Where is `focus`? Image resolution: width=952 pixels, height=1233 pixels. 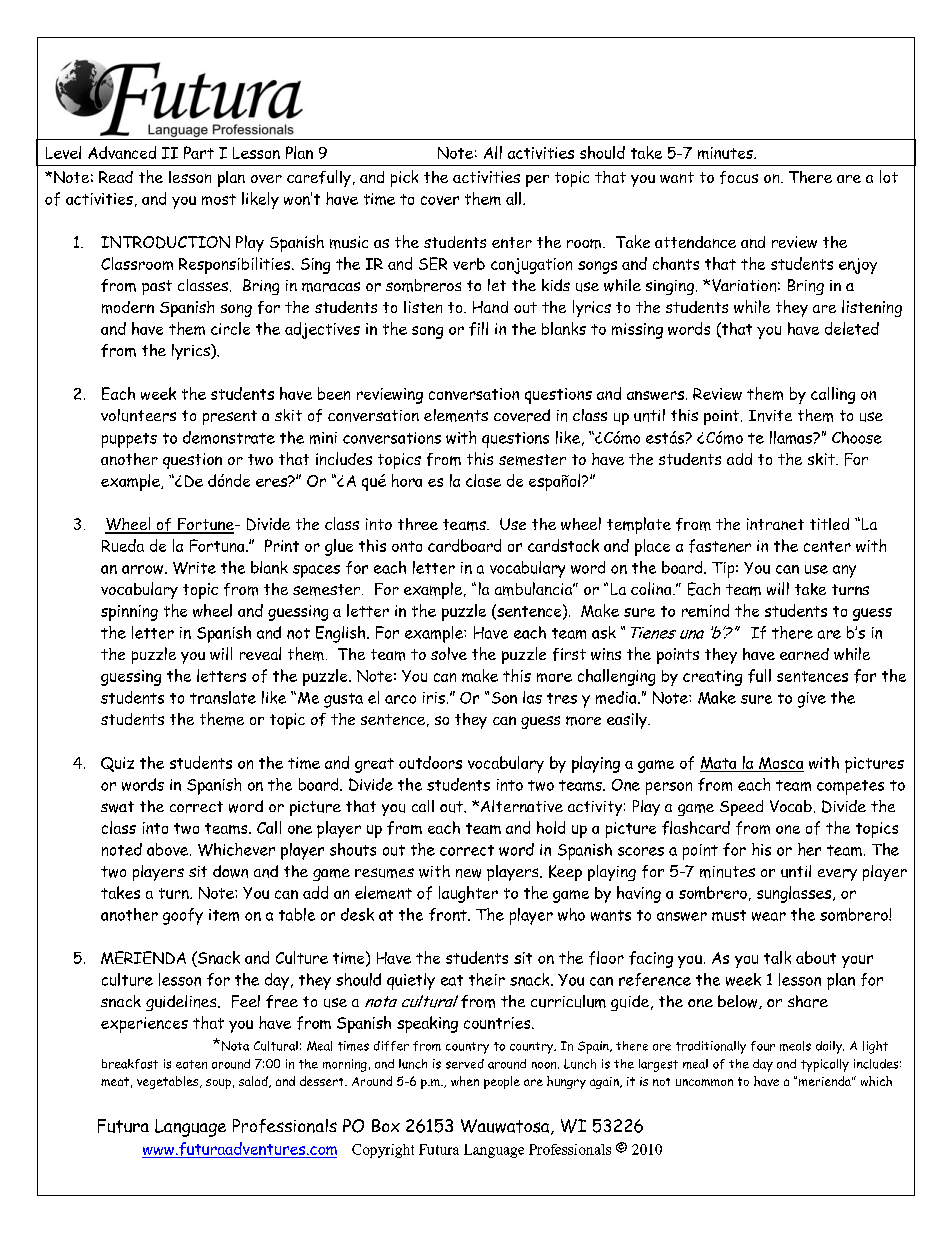 focus is located at coordinates (739, 177).
